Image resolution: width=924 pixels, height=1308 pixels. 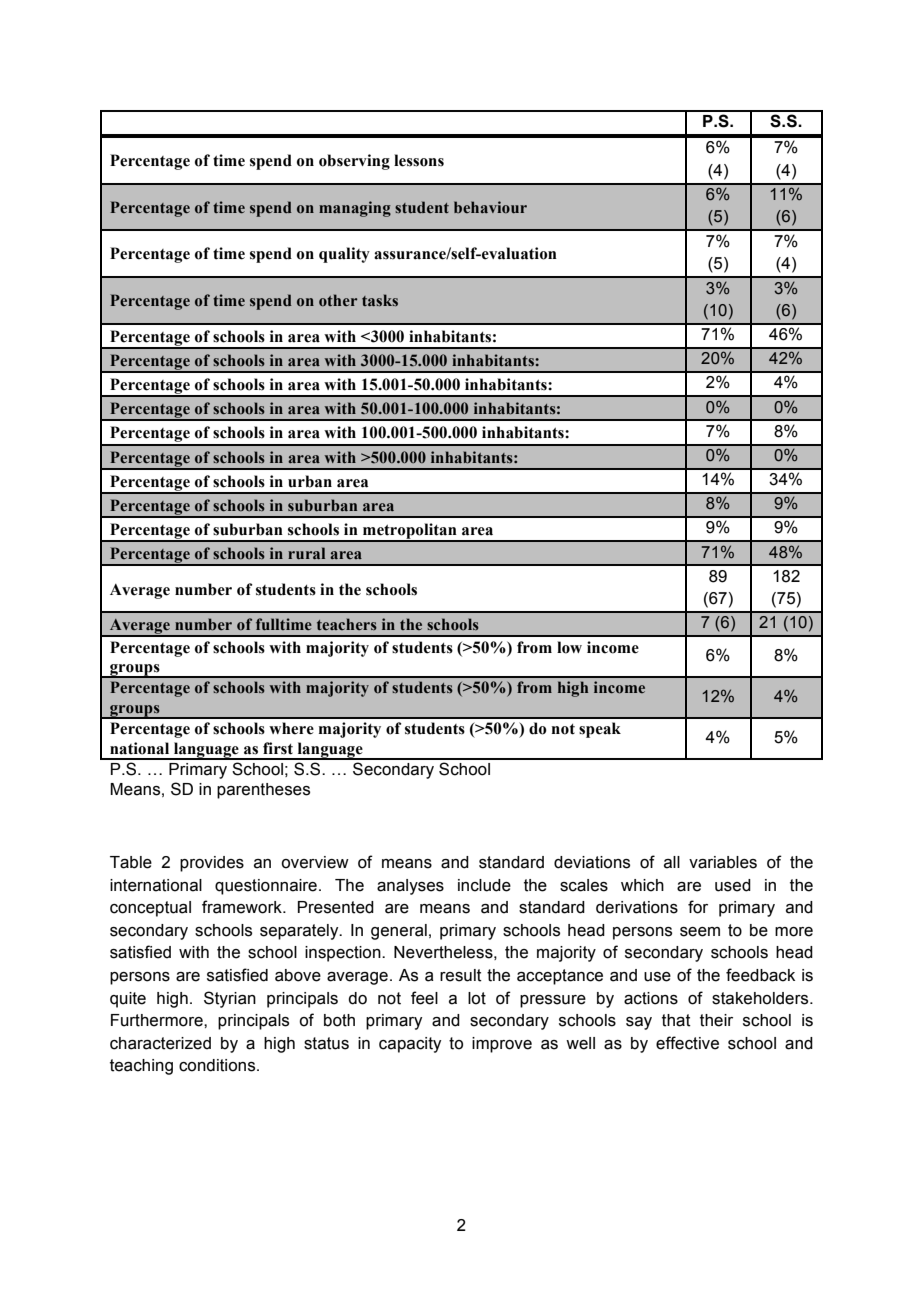 What do you see at coordinates (419, 160) in the image?
I see `lessons` at bounding box center [419, 160].
